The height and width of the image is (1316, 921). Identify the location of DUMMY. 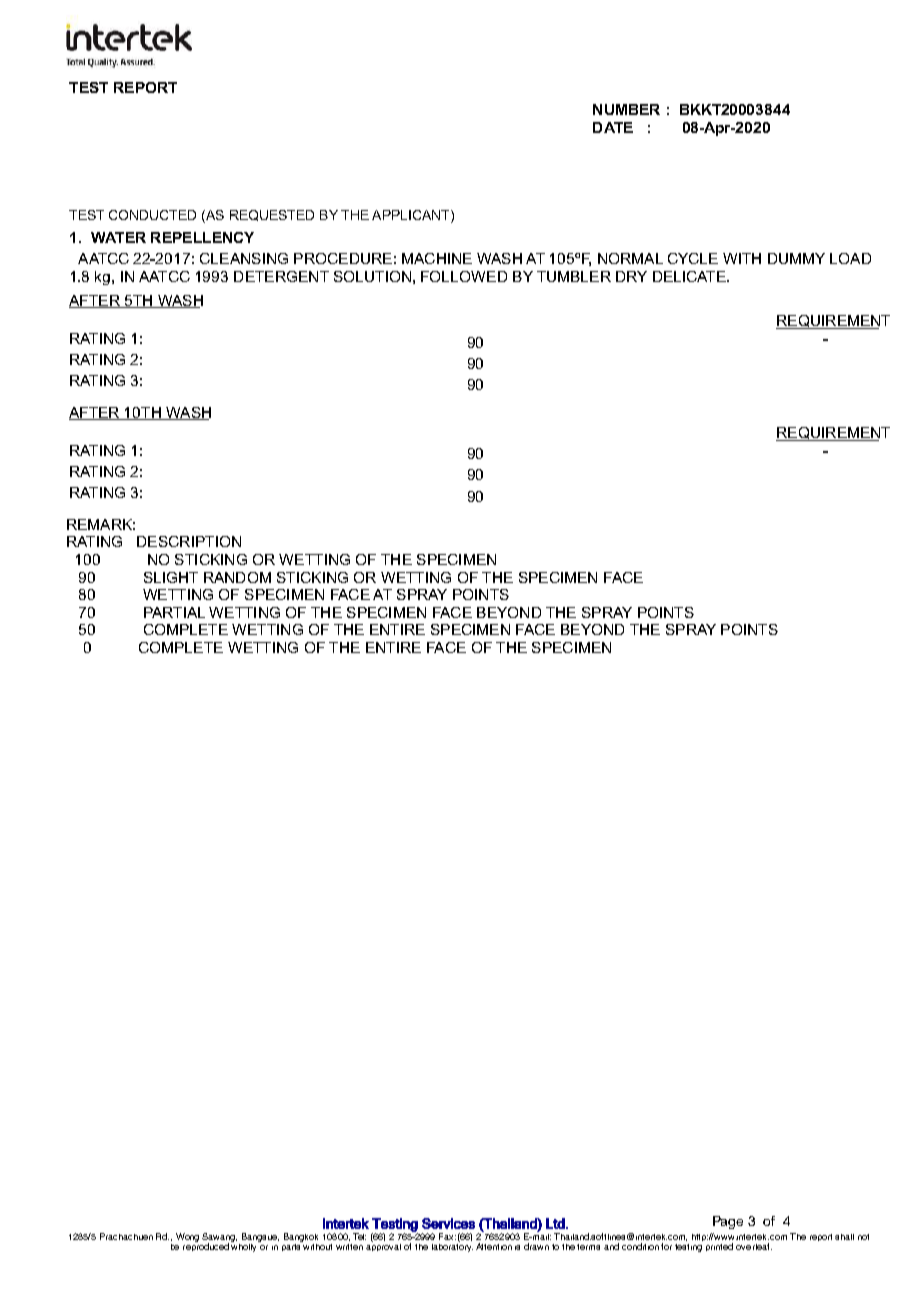
(796, 258).
